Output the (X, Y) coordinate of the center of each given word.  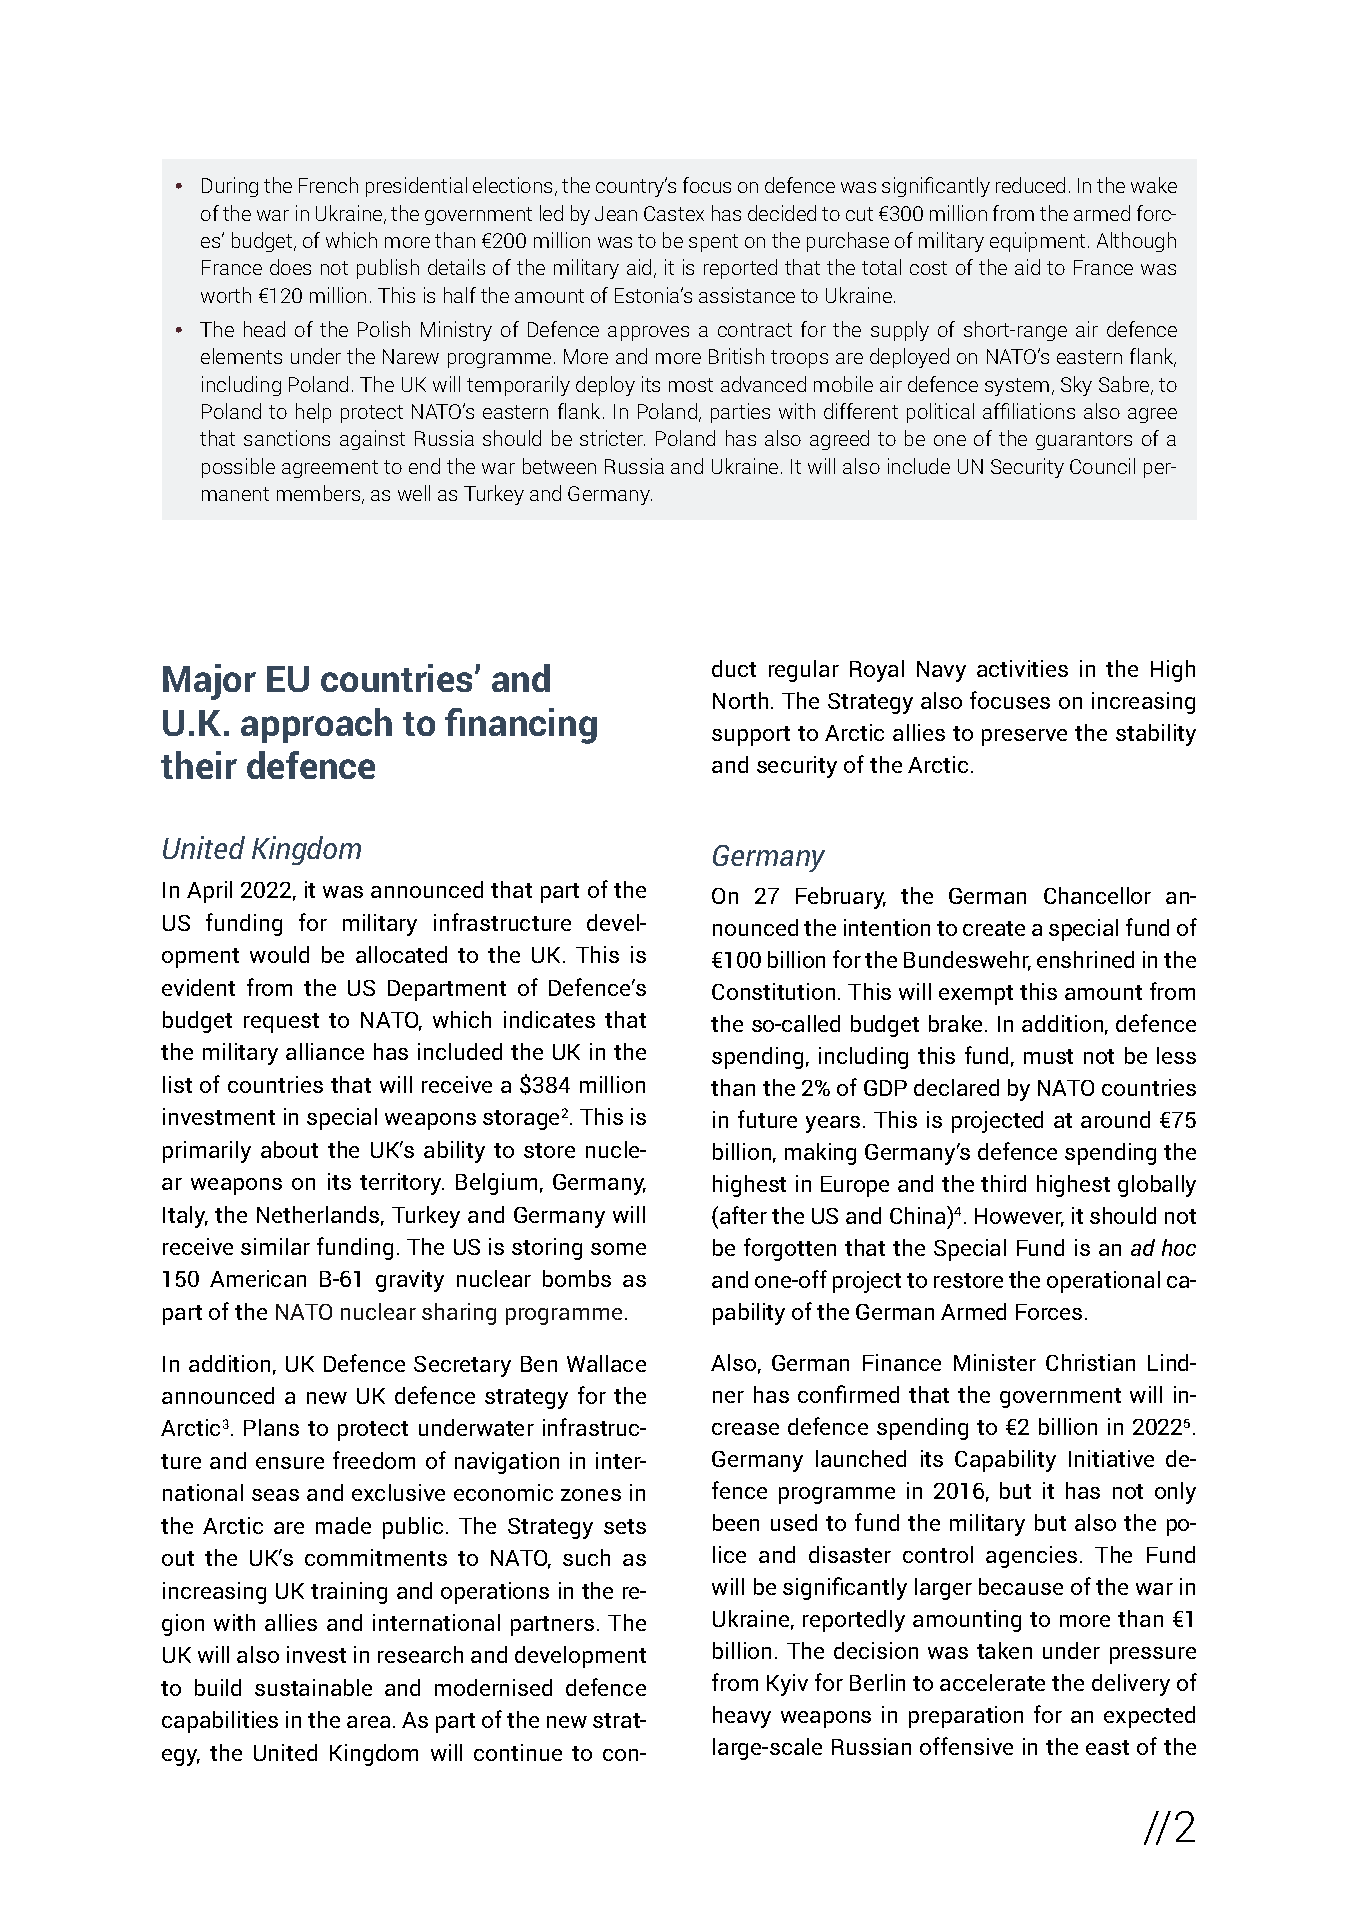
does (290, 267)
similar (275, 1246)
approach (316, 725)
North (740, 700)
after (743, 1215)
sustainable (313, 1687)
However (1019, 1217)
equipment (1037, 242)
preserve (1024, 737)
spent (713, 243)
